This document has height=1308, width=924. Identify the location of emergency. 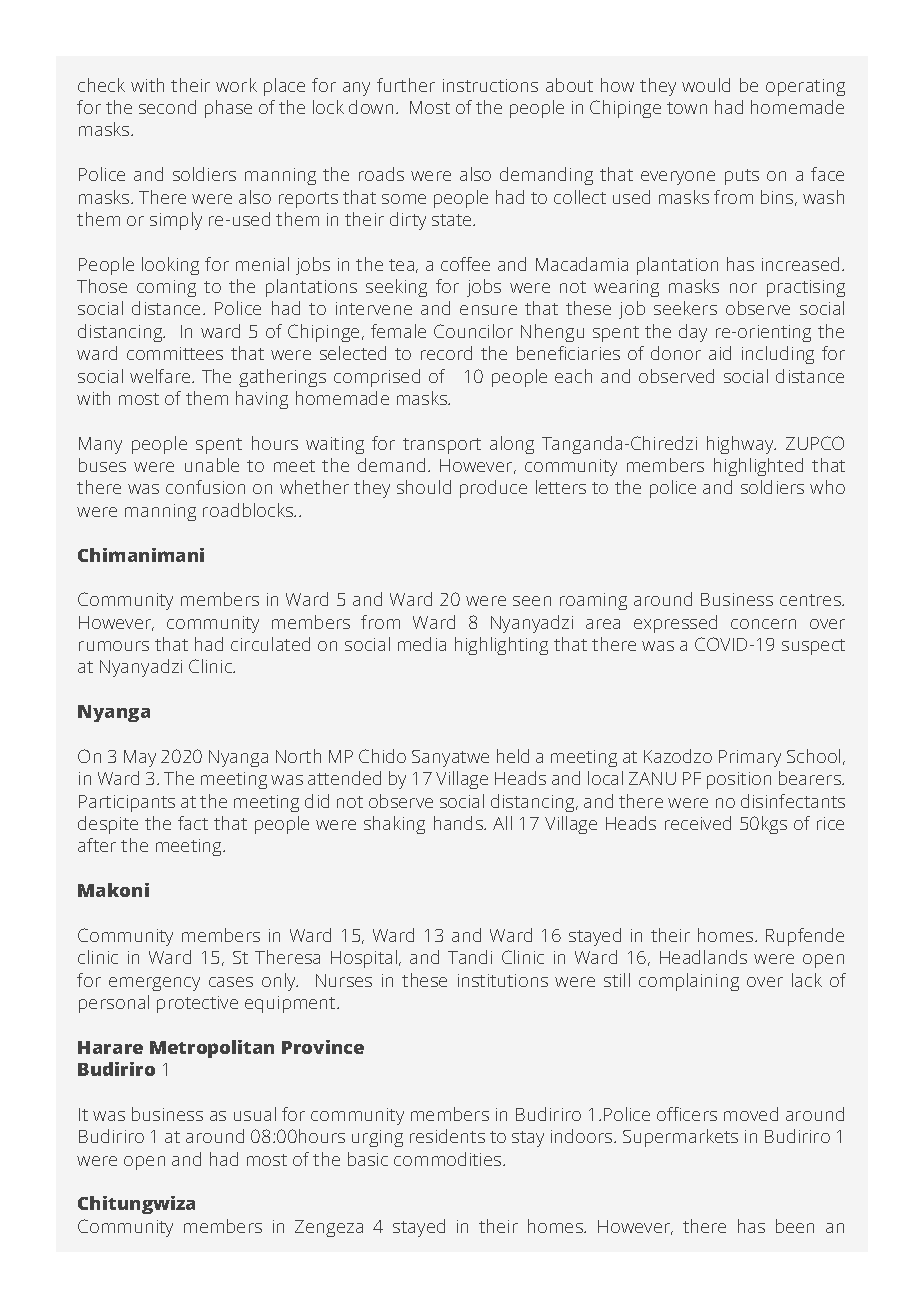
(154, 984).
